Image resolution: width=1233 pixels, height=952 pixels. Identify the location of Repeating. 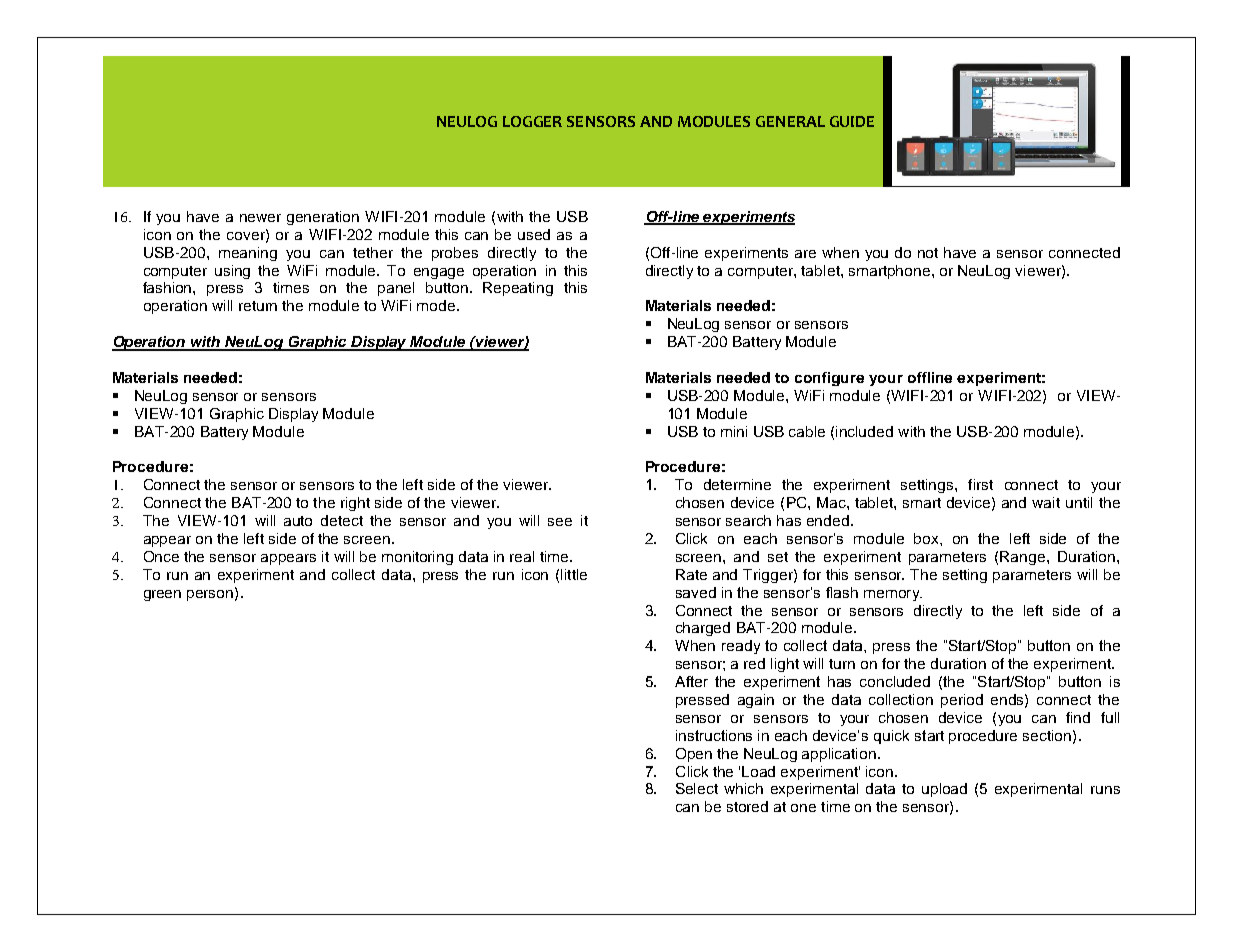
(518, 289).
